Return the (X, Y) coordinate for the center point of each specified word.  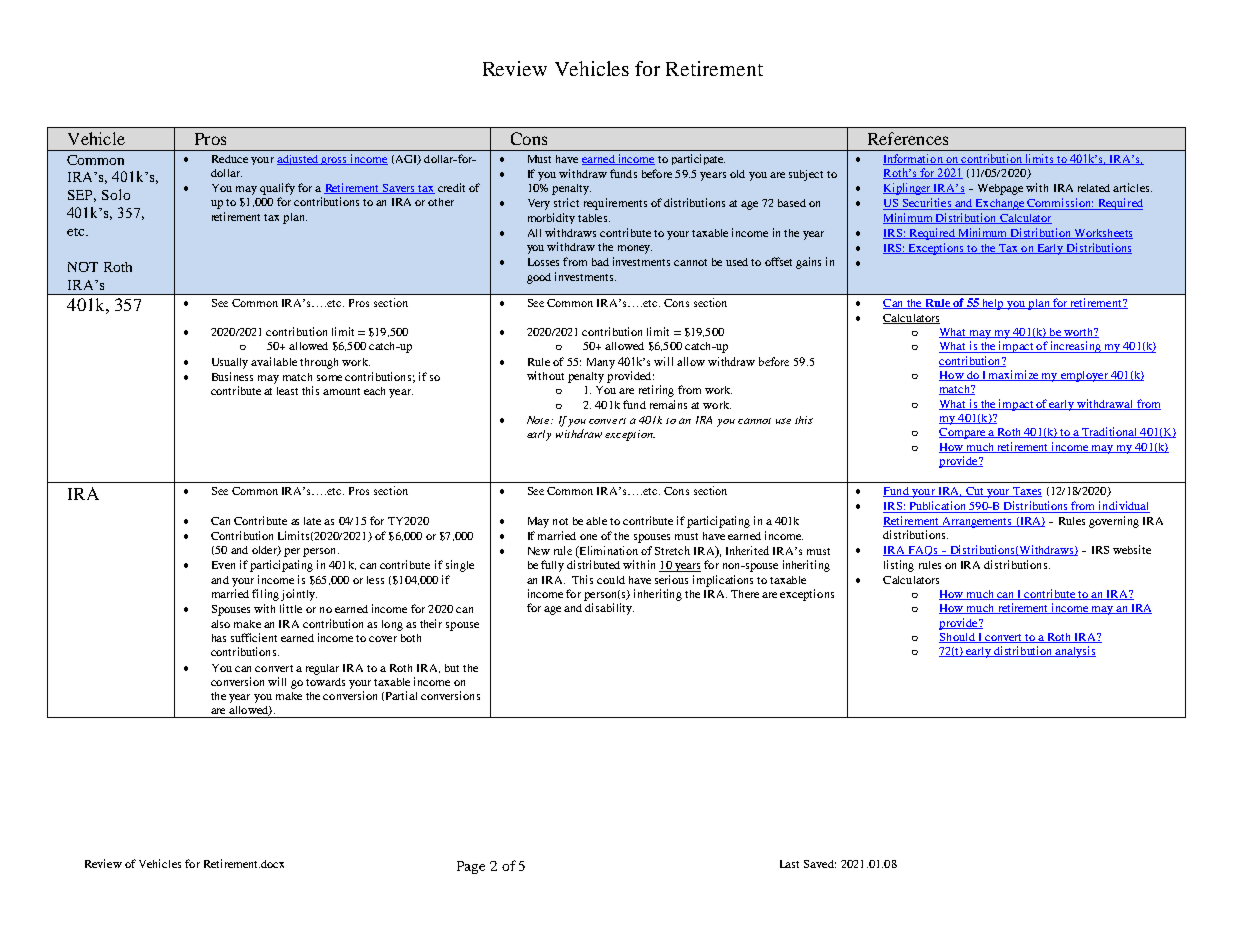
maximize (1014, 375)
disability (609, 609)
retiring (656, 391)
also (220, 624)
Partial (401, 695)
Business (232, 376)
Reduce (230, 159)
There (745, 594)
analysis (1075, 652)
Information (914, 159)
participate (698, 159)
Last (789, 864)
